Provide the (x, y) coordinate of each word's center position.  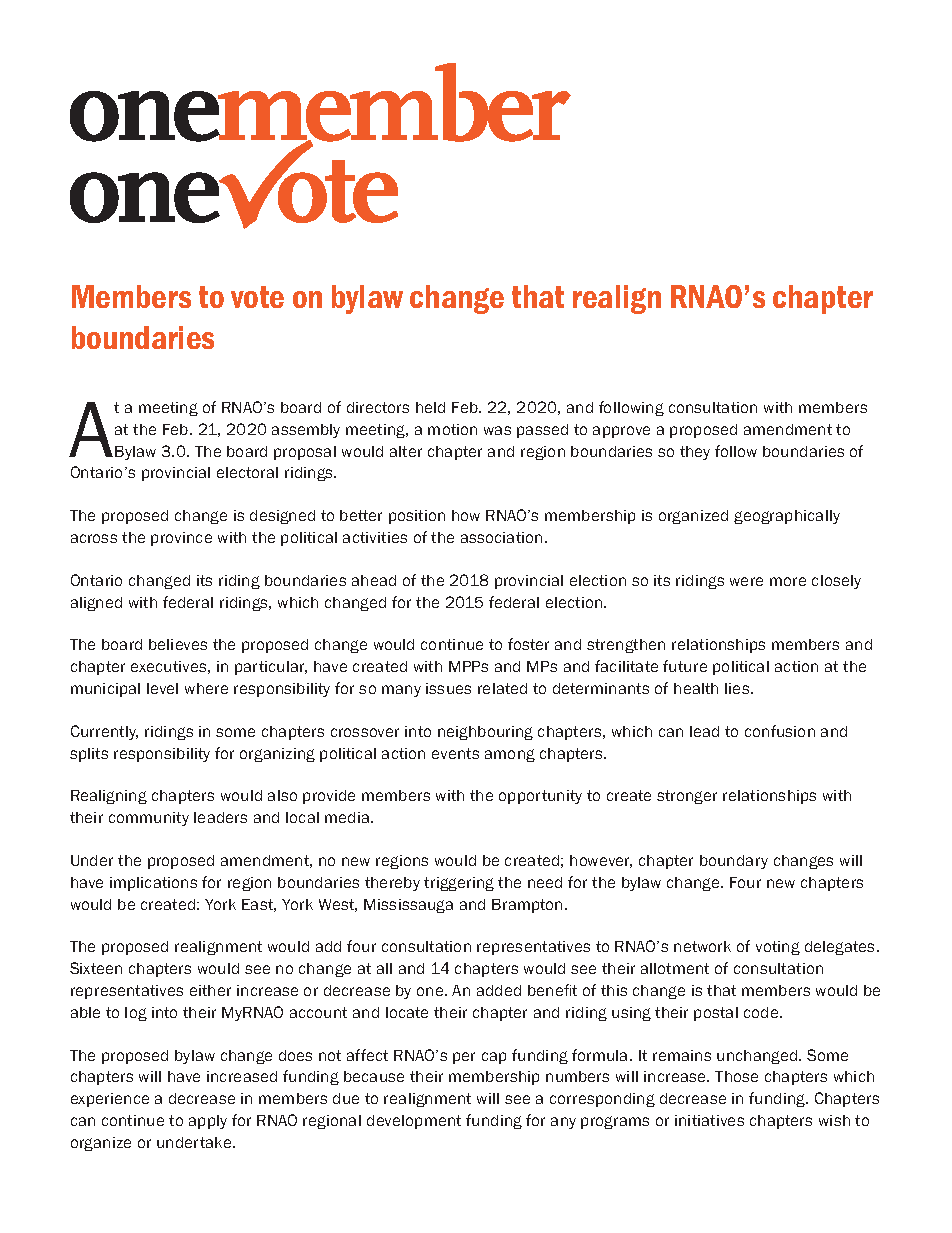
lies (738, 688)
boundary (734, 862)
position (417, 517)
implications (153, 884)
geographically (787, 517)
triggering (459, 884)
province (181, 539)
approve (621, 432)
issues (448, 688)
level (162, 688)
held (430, 407)
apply (208, 1122)
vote (257, 297)
